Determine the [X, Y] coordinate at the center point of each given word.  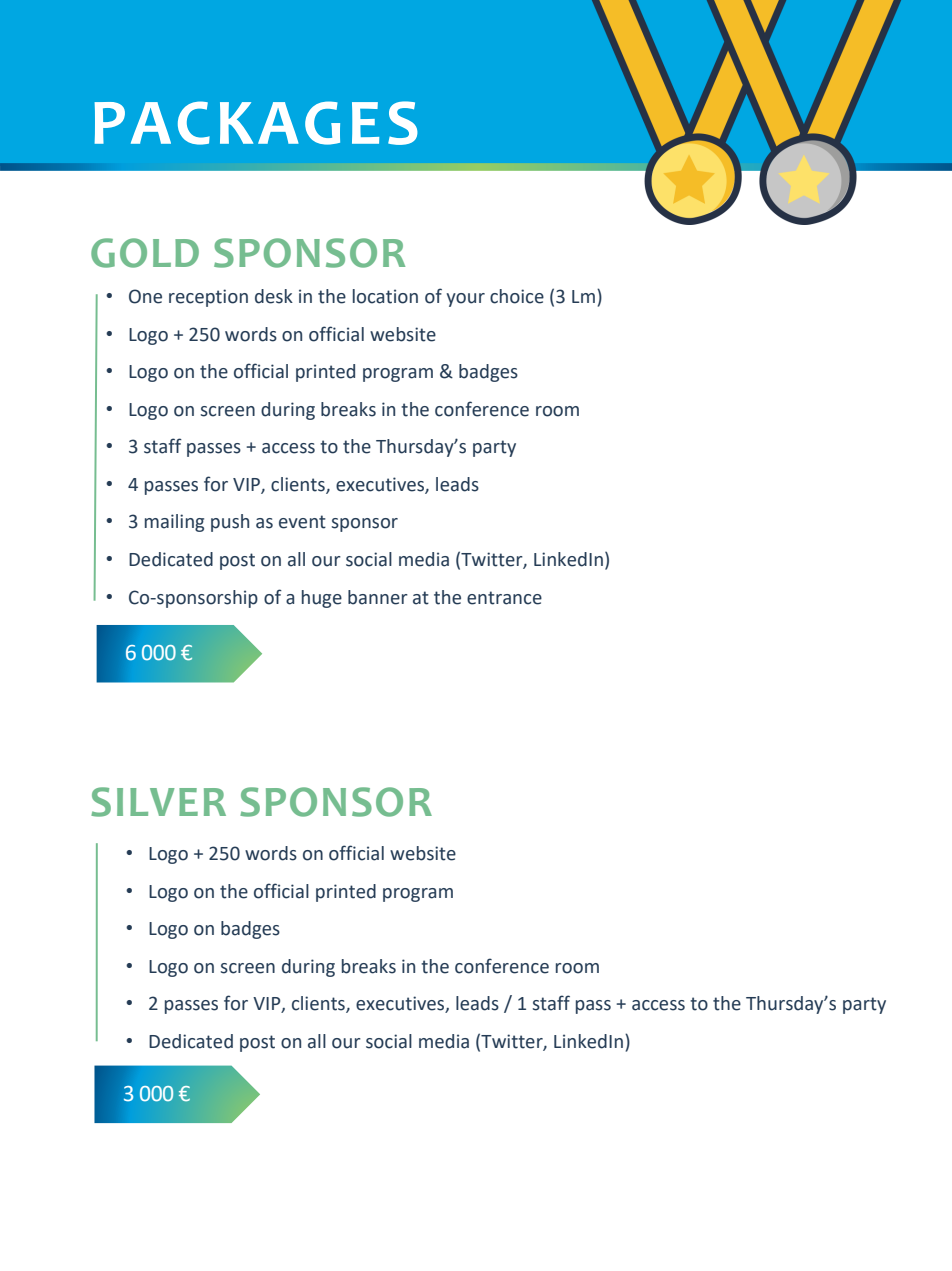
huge [322, 599]
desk [274, 296]
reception [208, 298]
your [465, 300]
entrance [504, 598]
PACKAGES [256, 123]
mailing [174, 523]
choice [517, 296]
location [385, 296]
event [302, 522]
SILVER [158, 802]
